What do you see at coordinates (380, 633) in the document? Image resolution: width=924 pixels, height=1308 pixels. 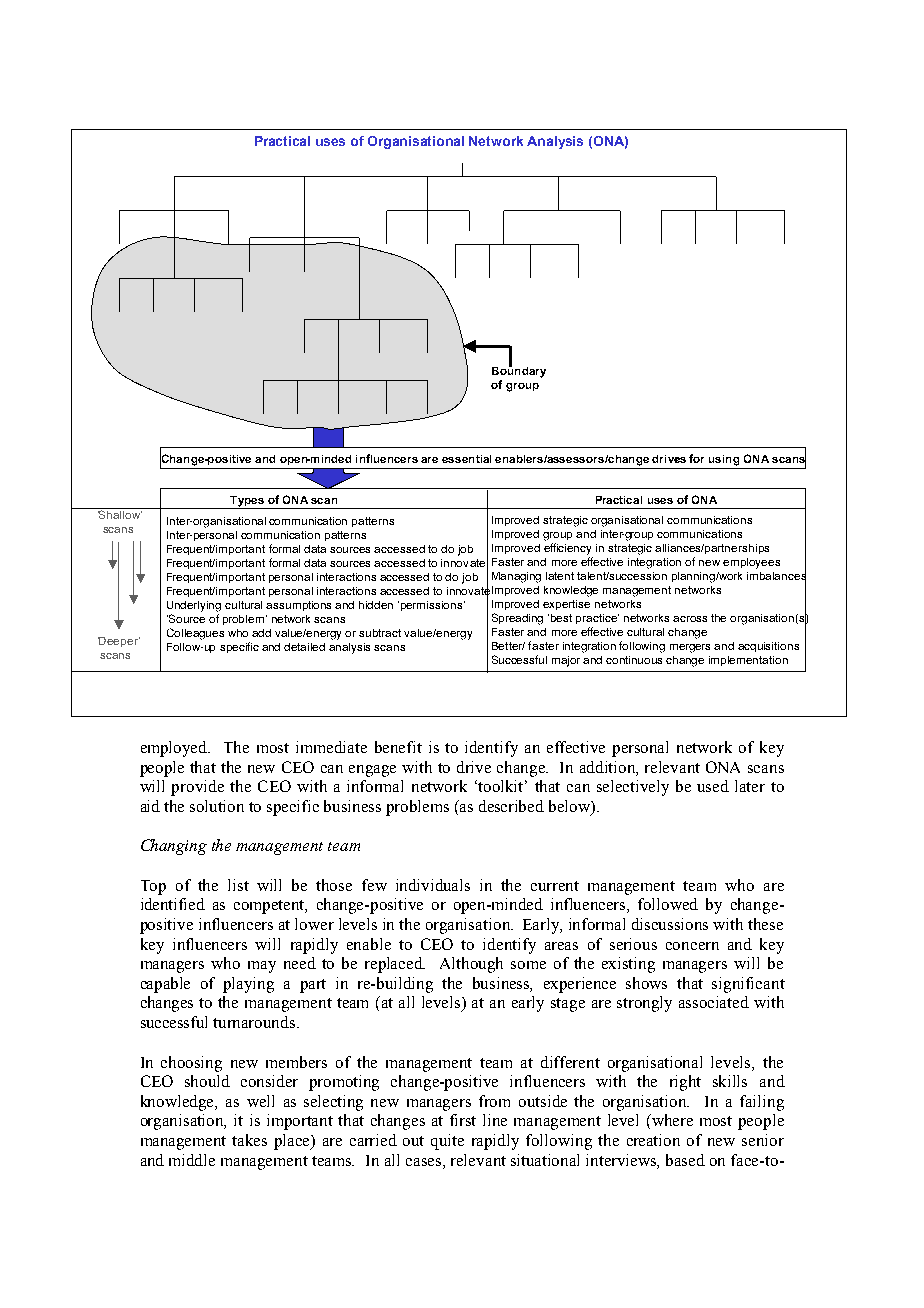 I see `subtract` at bounding box center [380, 633].
